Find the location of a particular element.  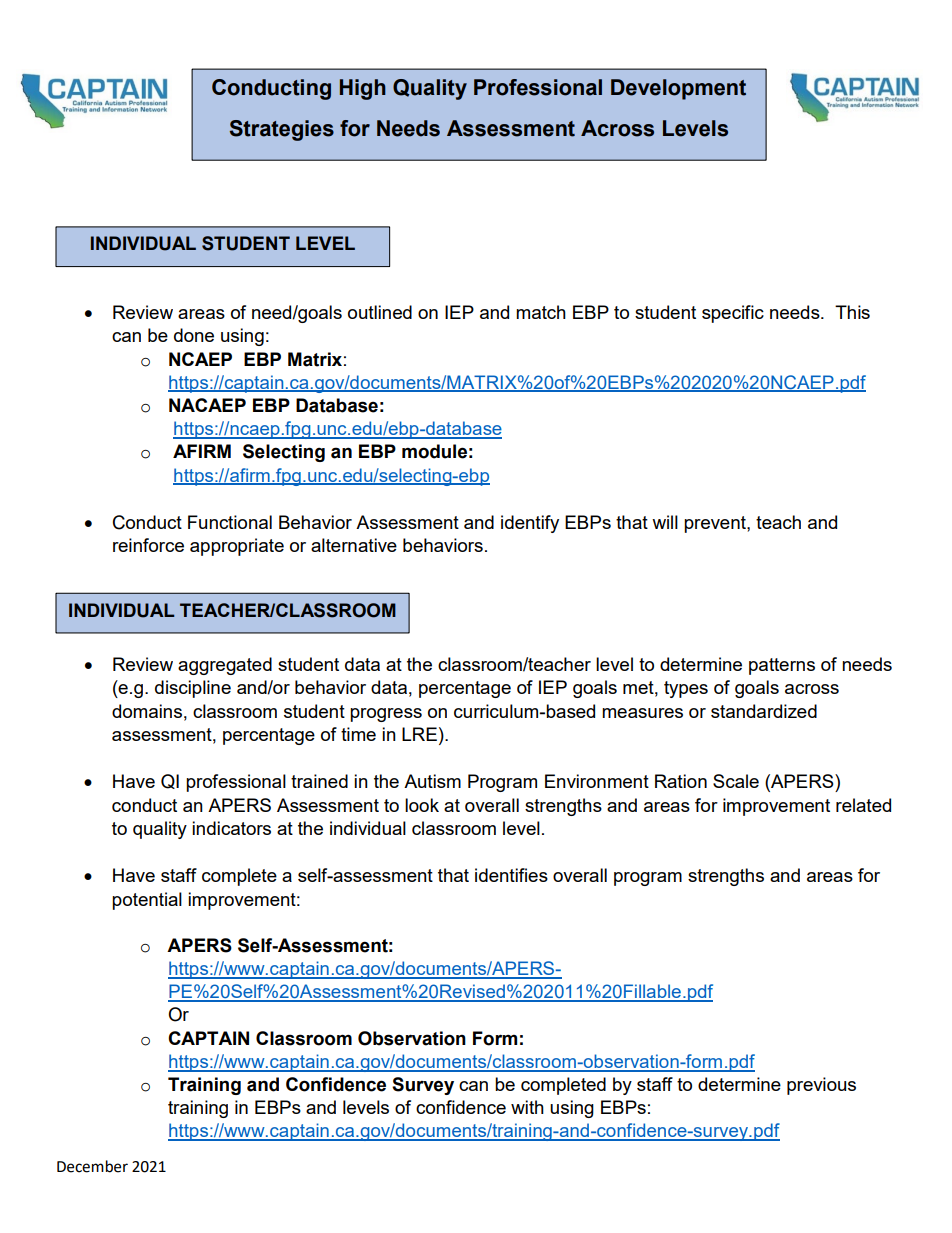

Strategies is located at coordinates (282, 130).
